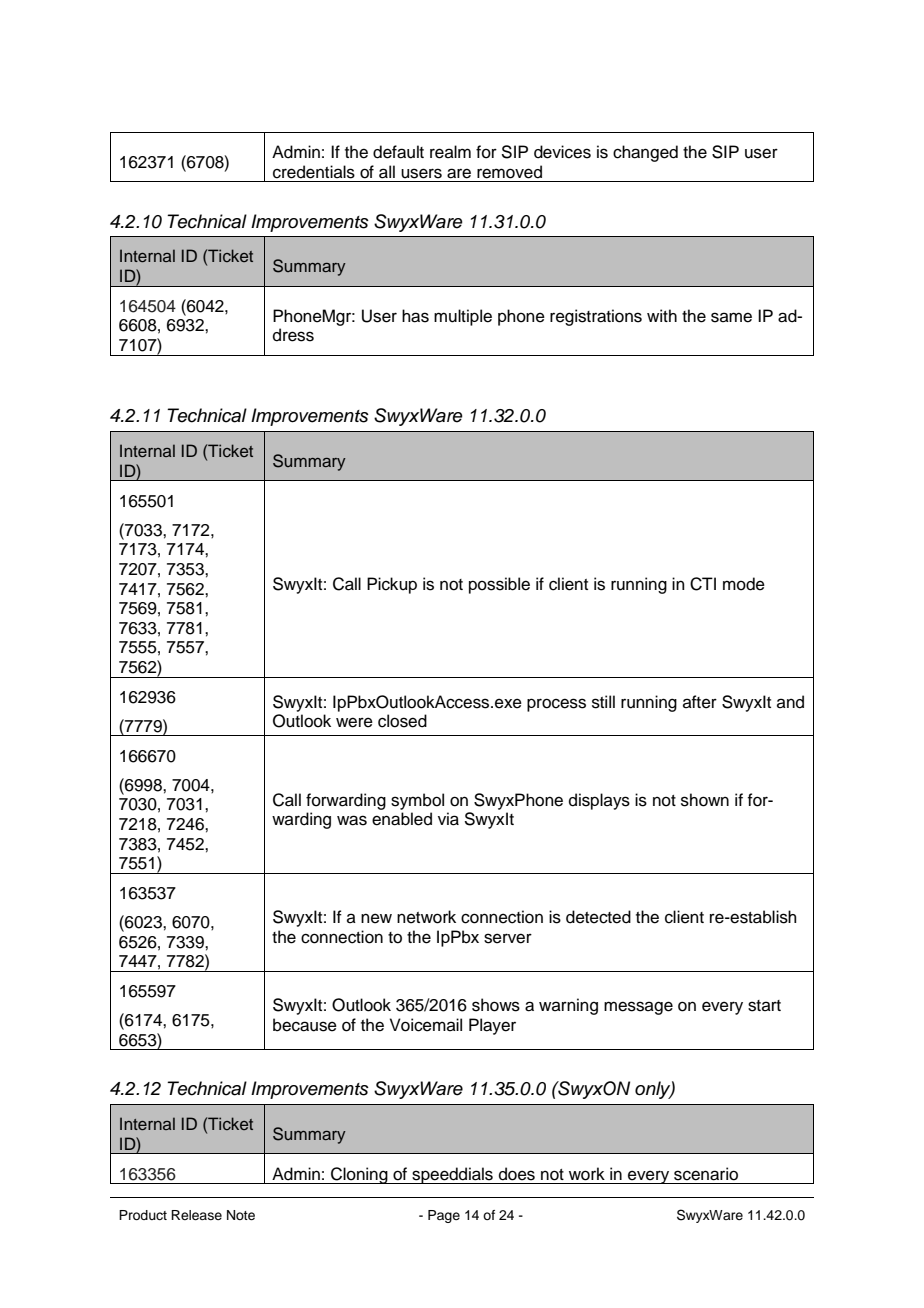 This page has width=924, height=1308. Describe the element at coordinates (706, 1174) in the page. I see `scenario` at that location.
